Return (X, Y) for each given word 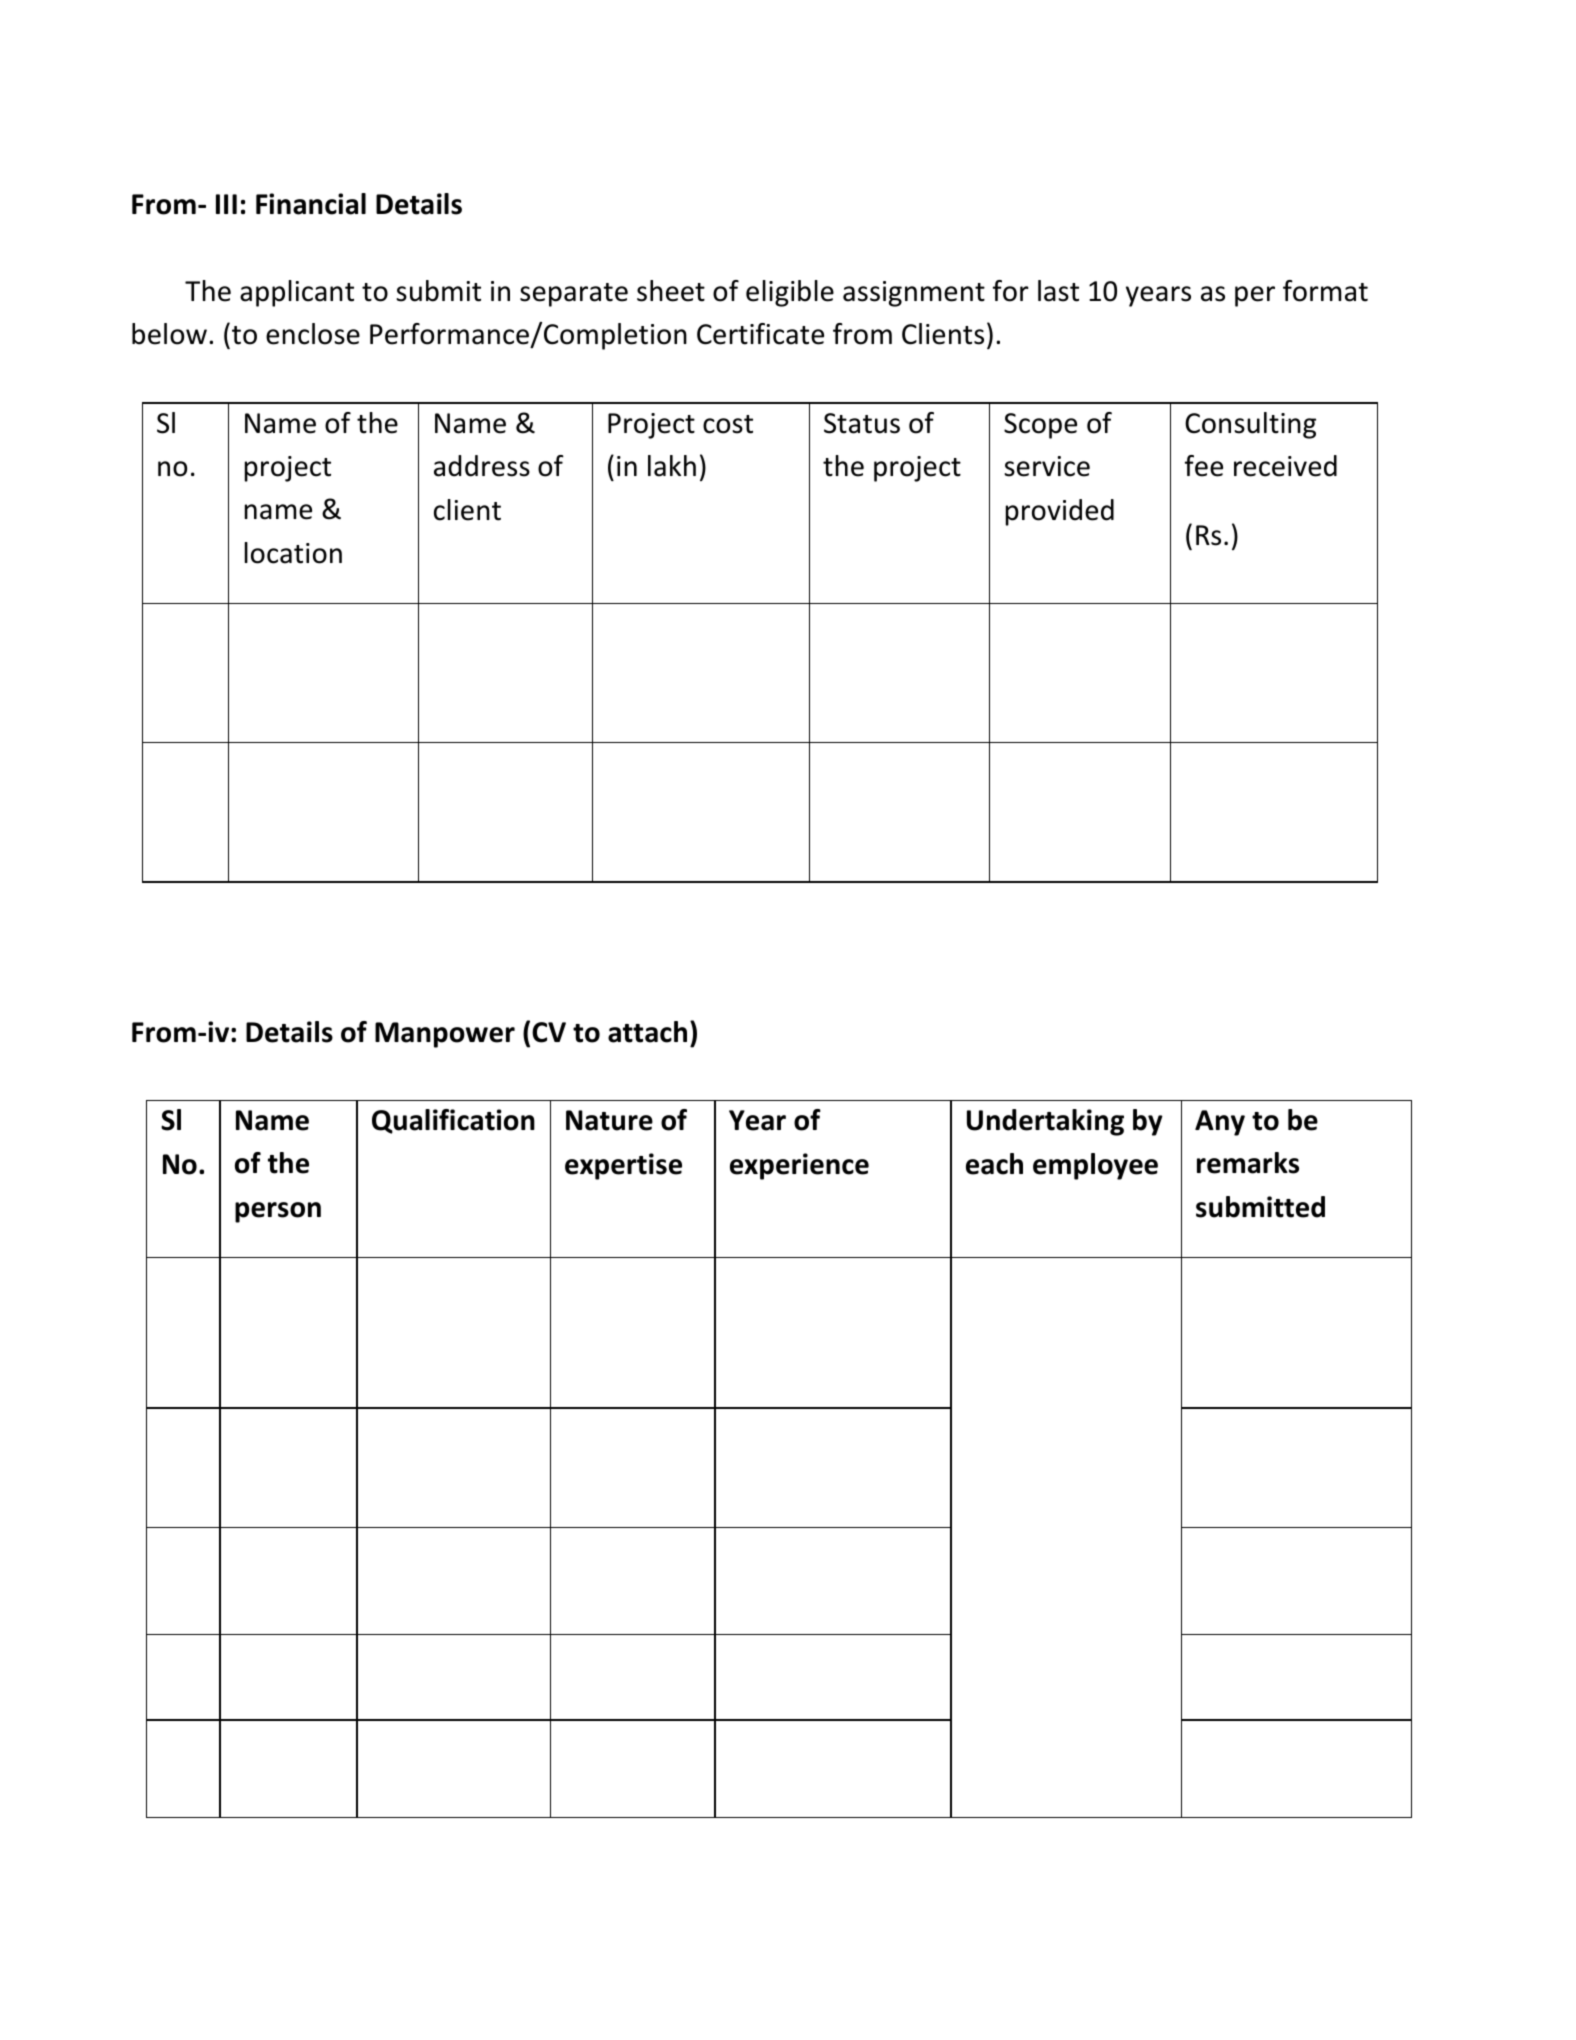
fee (1204, 466)
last (1058, 291)
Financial (311, 204)
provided (1060, 512)
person (278, 1212)
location (293, 553)
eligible (790, 293)
